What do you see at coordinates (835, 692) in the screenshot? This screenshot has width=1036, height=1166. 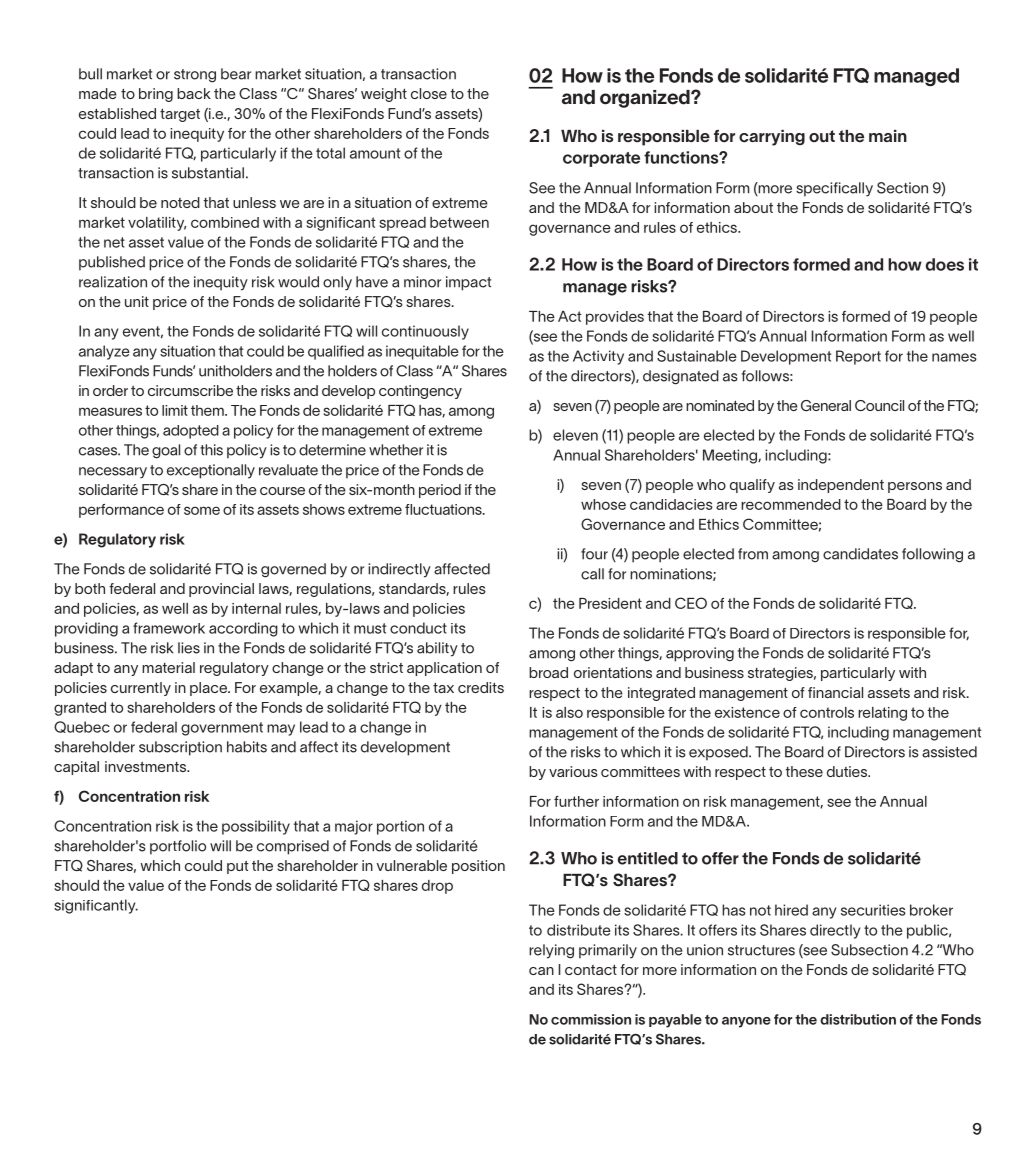 I see `financial` at bounding box center [835, 692].
